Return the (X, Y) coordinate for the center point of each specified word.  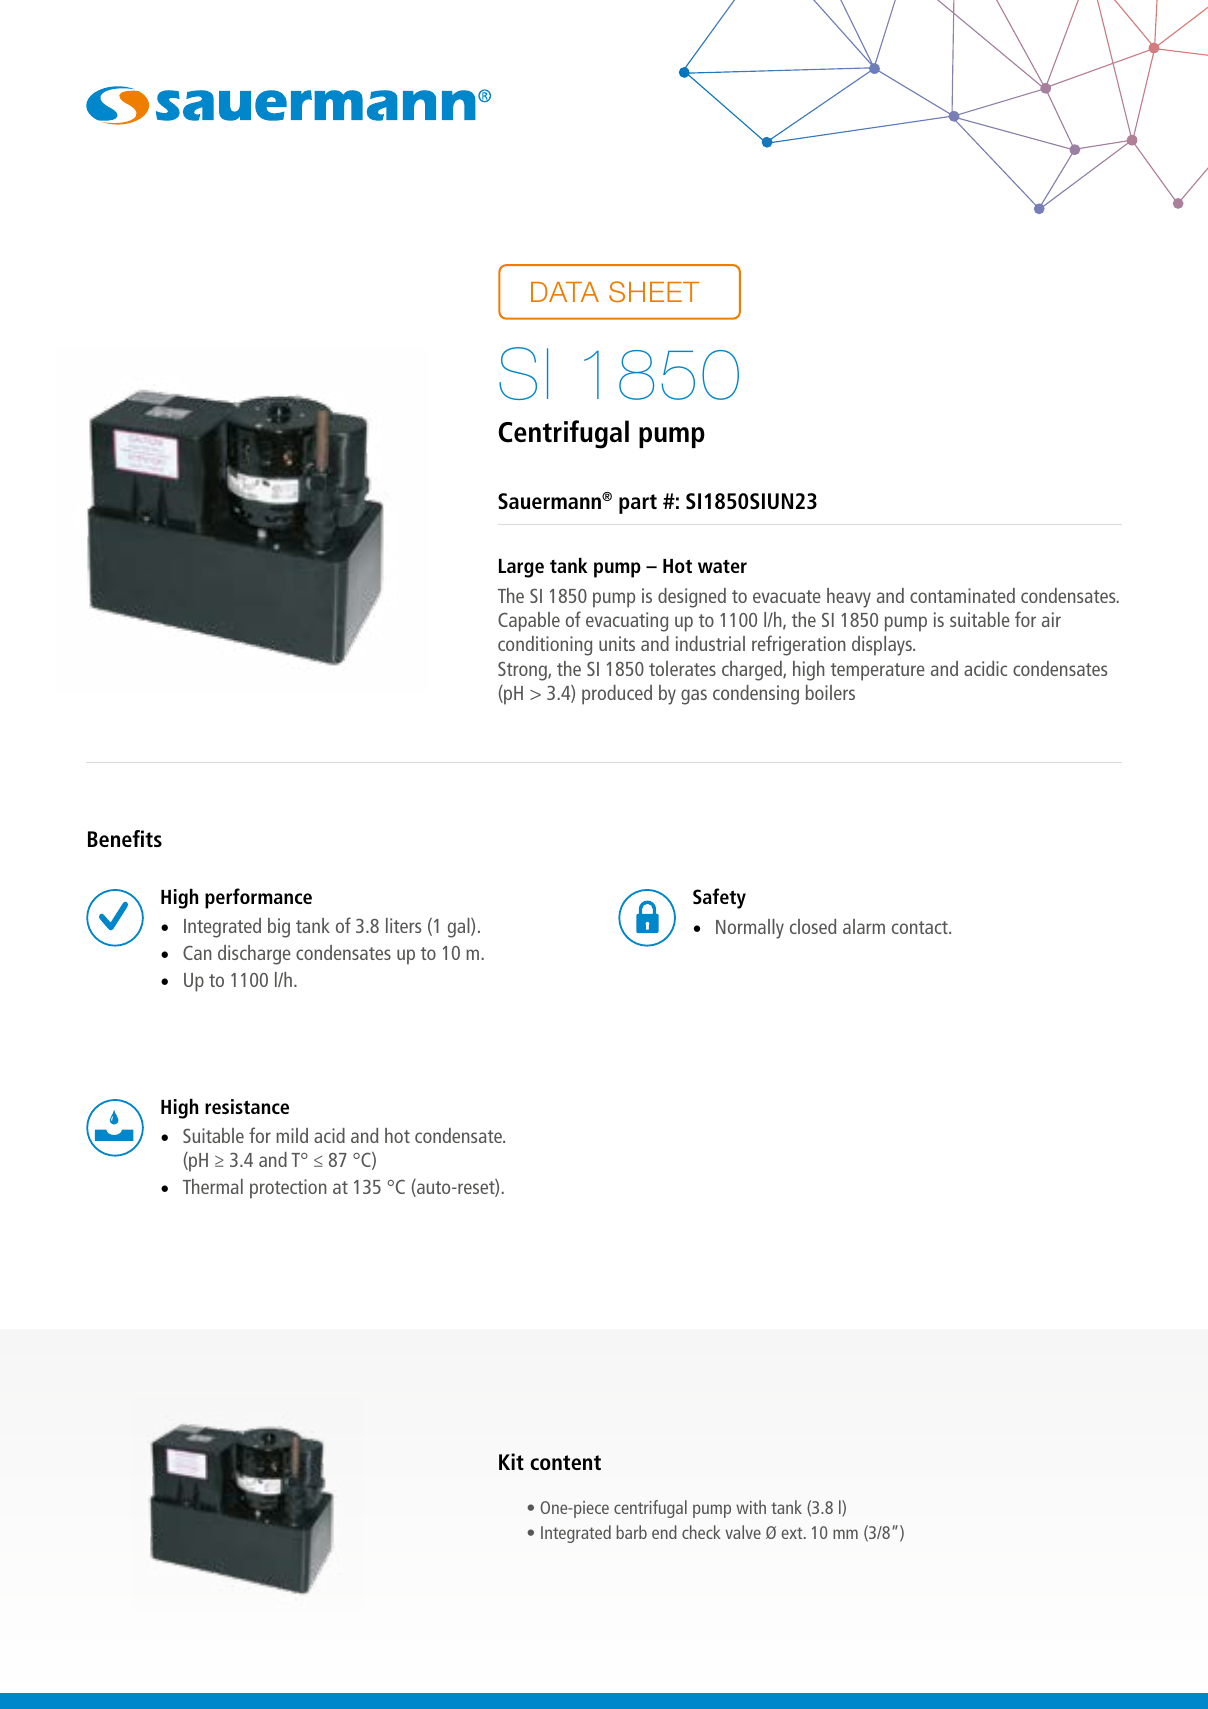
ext (793, 1533)
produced (617, 695)
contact (921, 927)
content (565, 1462)
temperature (878, 672)
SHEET (654, 292)
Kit (511, 1461)
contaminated (962, 595)
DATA (565, 292)
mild (292, 1135)
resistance (247, 1106)
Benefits (125, 838)
